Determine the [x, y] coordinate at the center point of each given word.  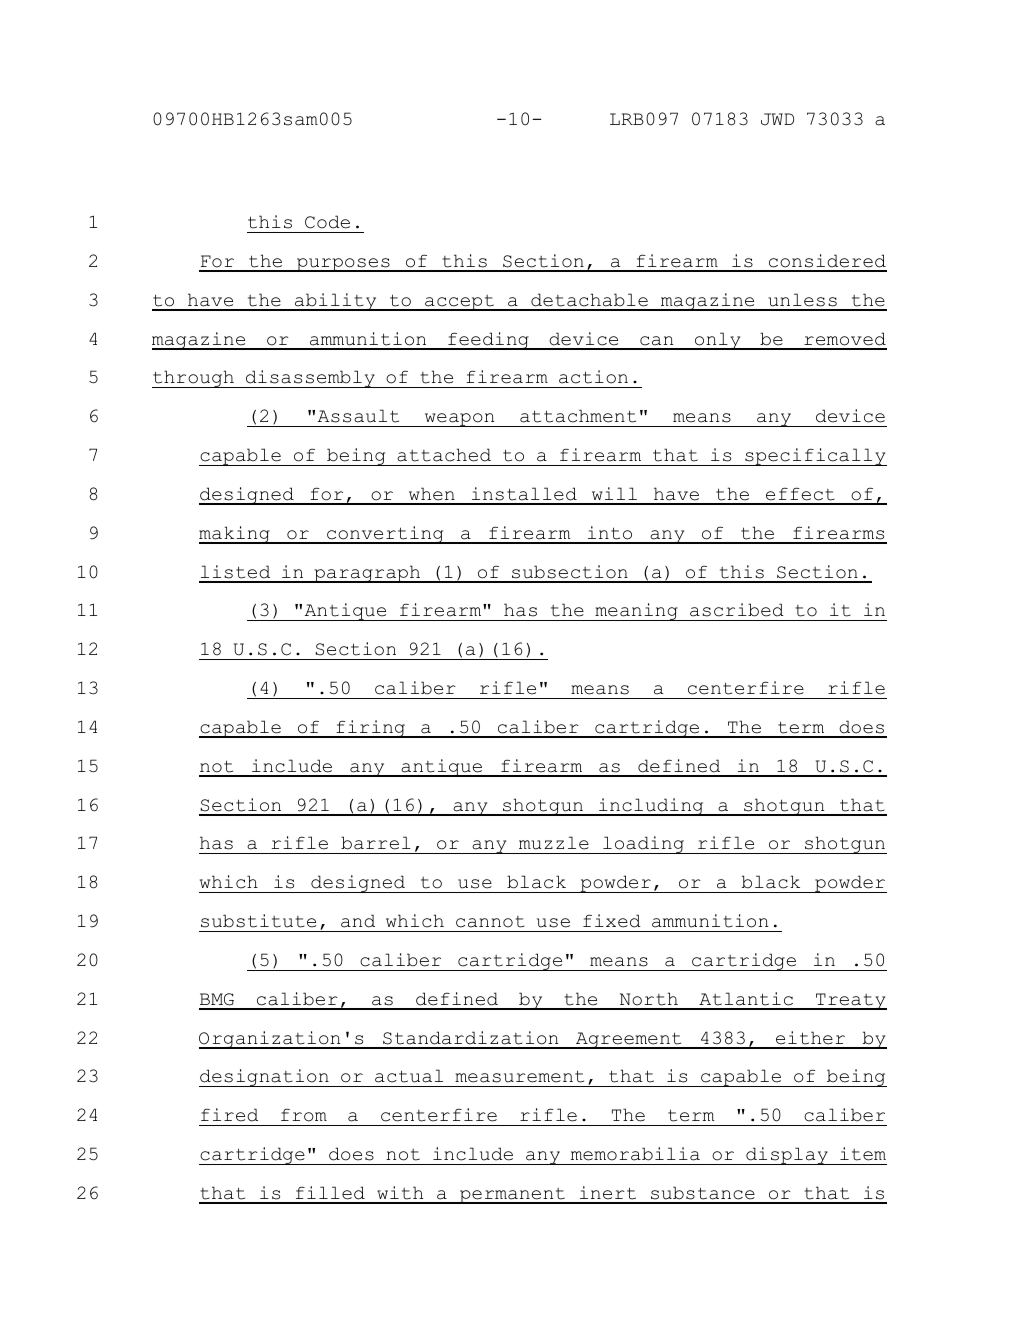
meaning [636, 612]
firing [371, 729]
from [304, 1115]
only [718, 341]
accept [459, 303]
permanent [512, 1196]
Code [327, 222]
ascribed [737, 610]
